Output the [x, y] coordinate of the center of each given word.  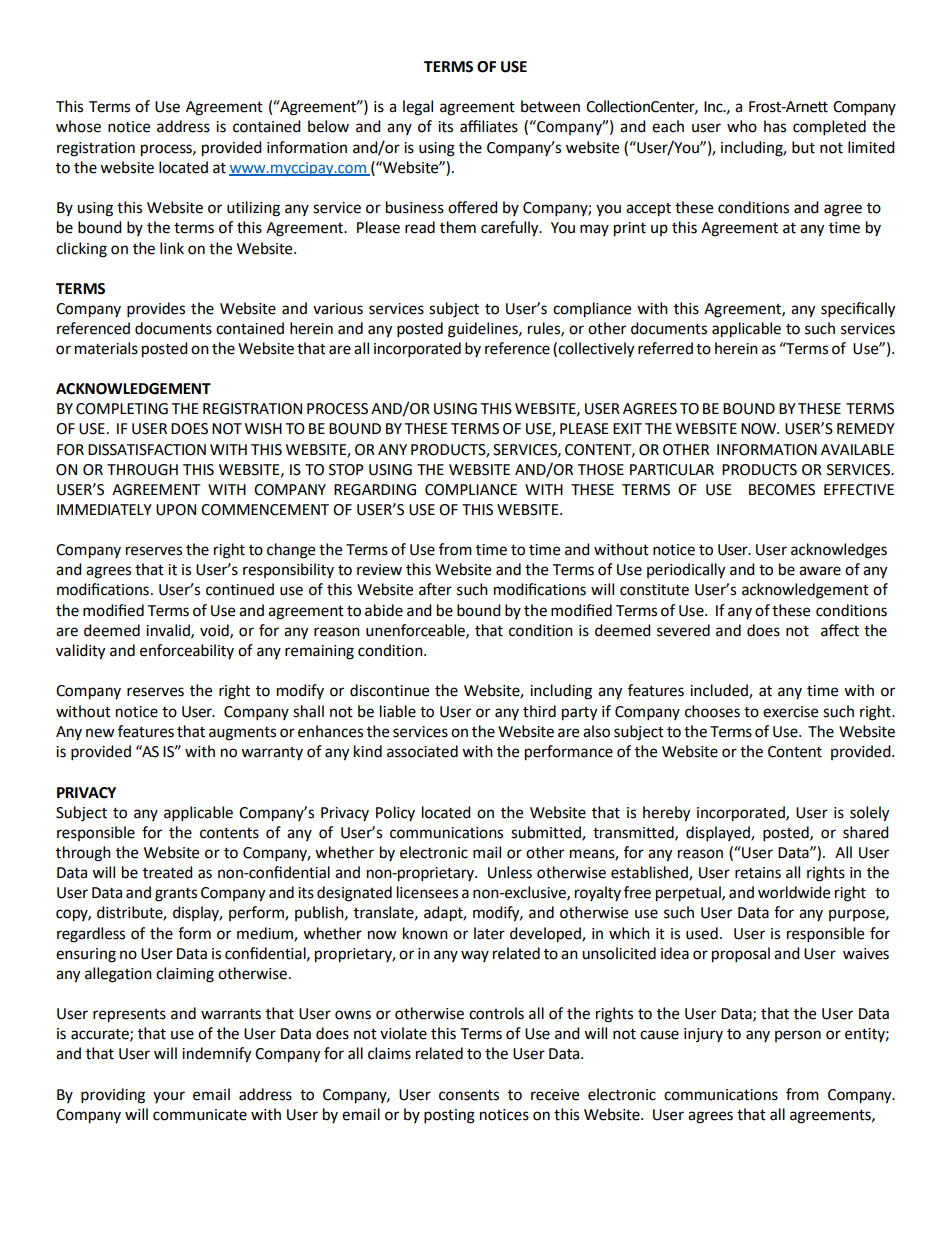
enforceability [187, 651]
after [435, 589]
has [775, 126]
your [169, 1097]
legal [418, 108]
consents [469, 1095]
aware [820, 571]
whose [78, 126]
